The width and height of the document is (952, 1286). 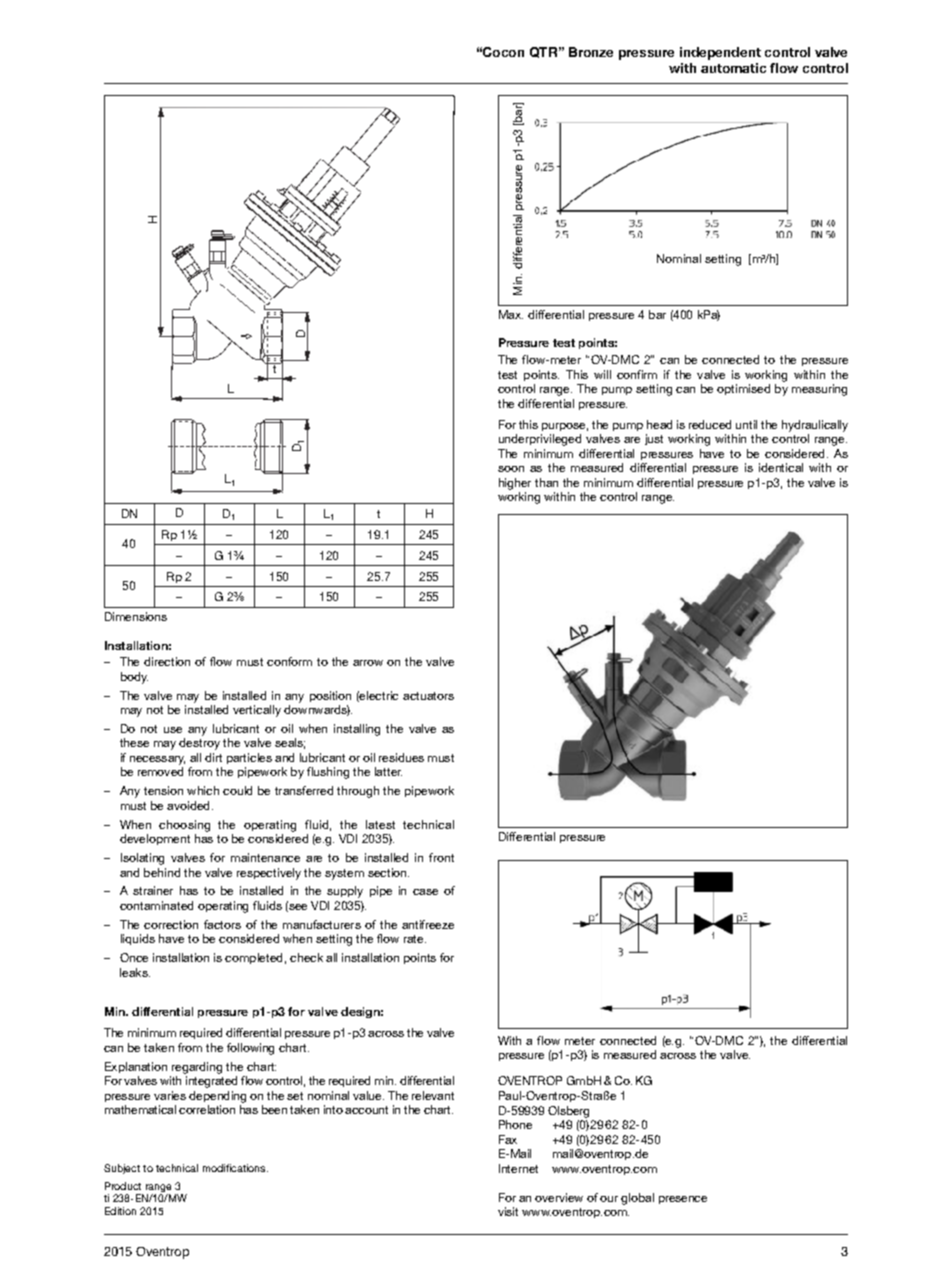 What do you see at coordinates (136, 616) in the document?
I see `Dimensions` at bounding box center [136, 616].
